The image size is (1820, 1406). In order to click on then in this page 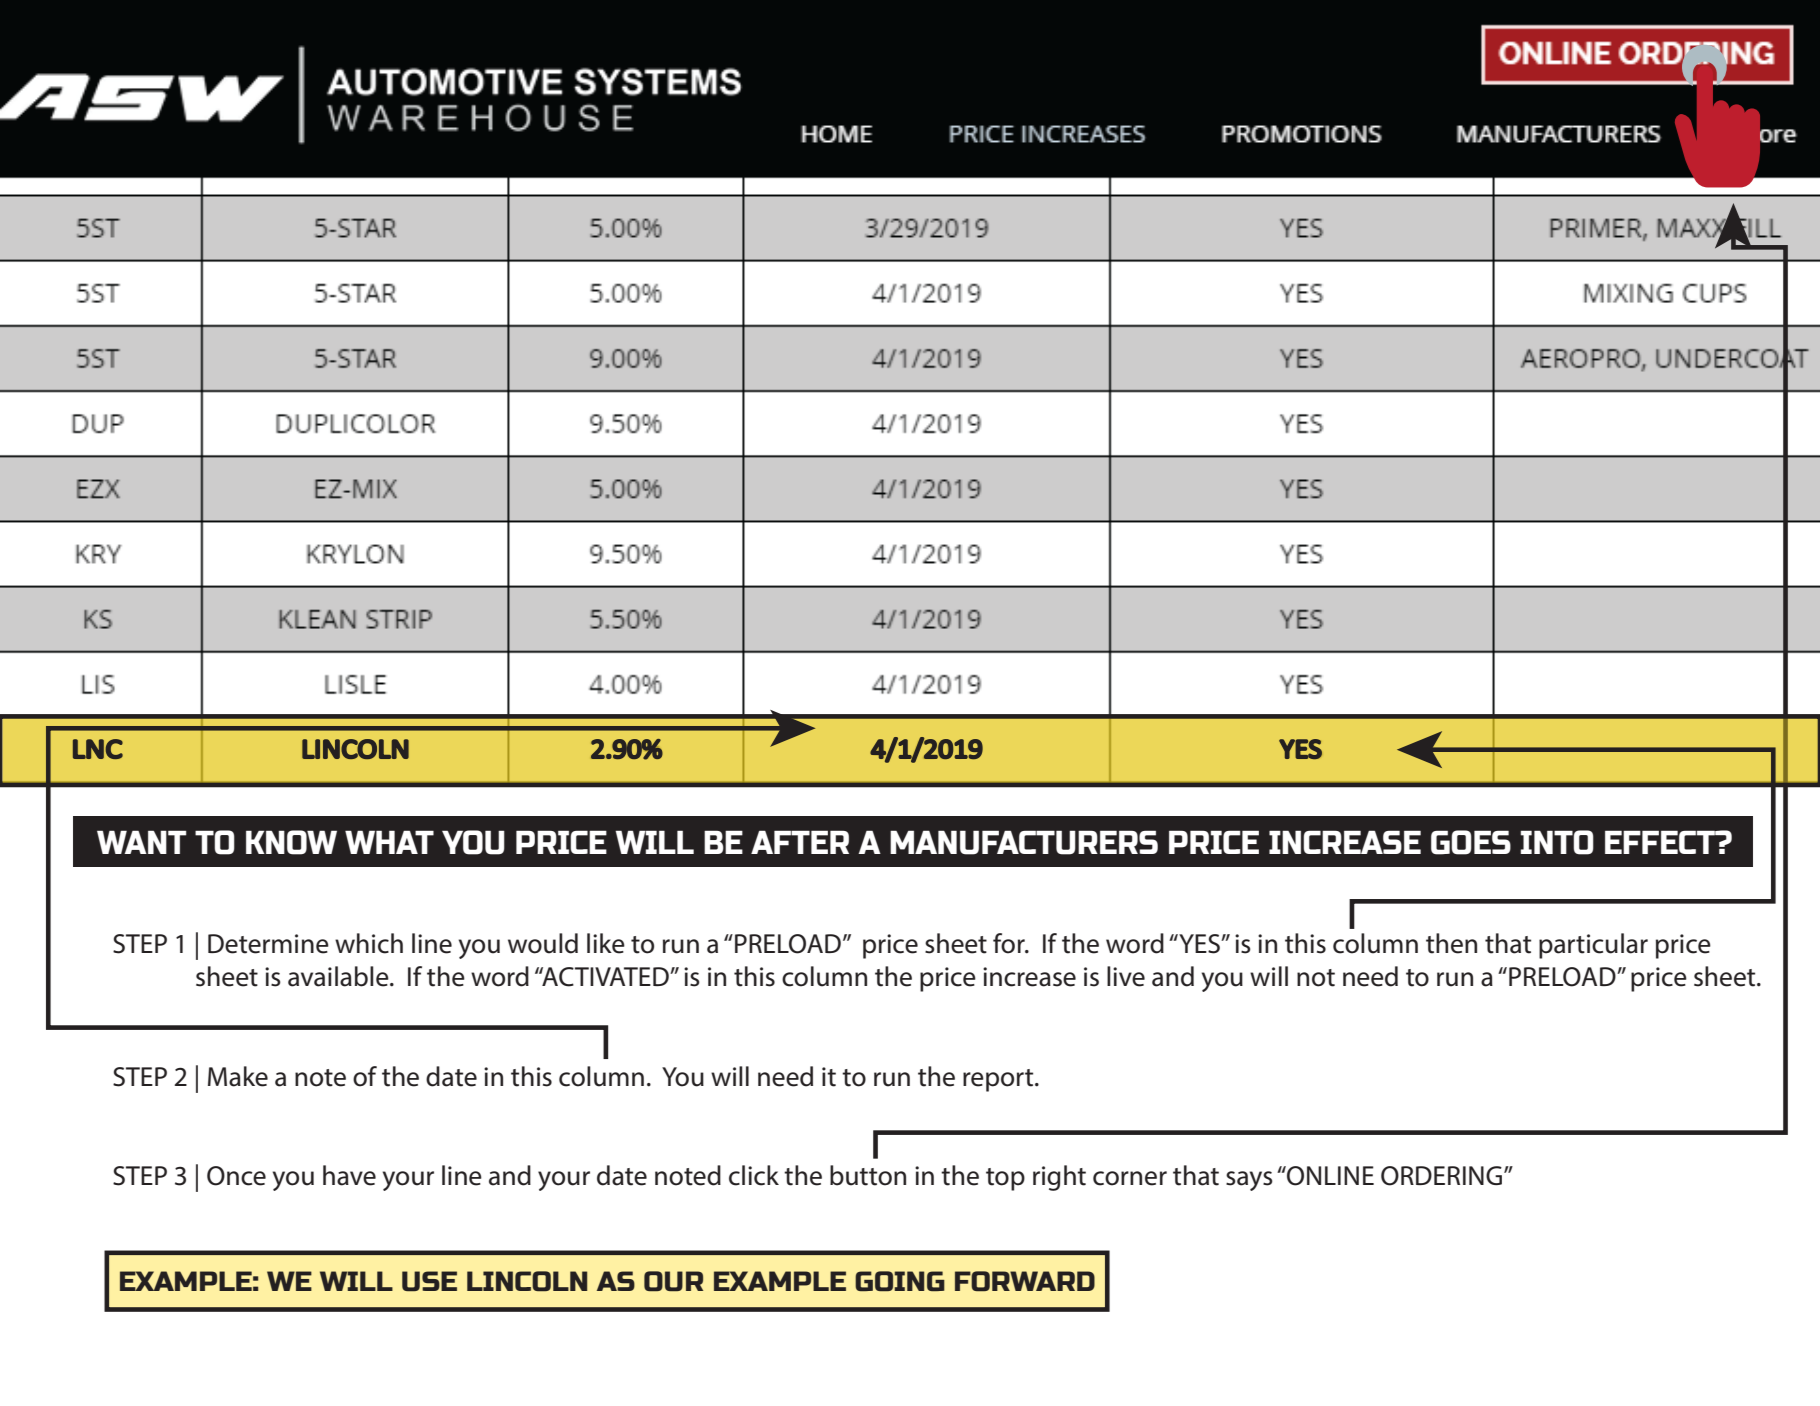, I will do `click(1451, 943)`.
